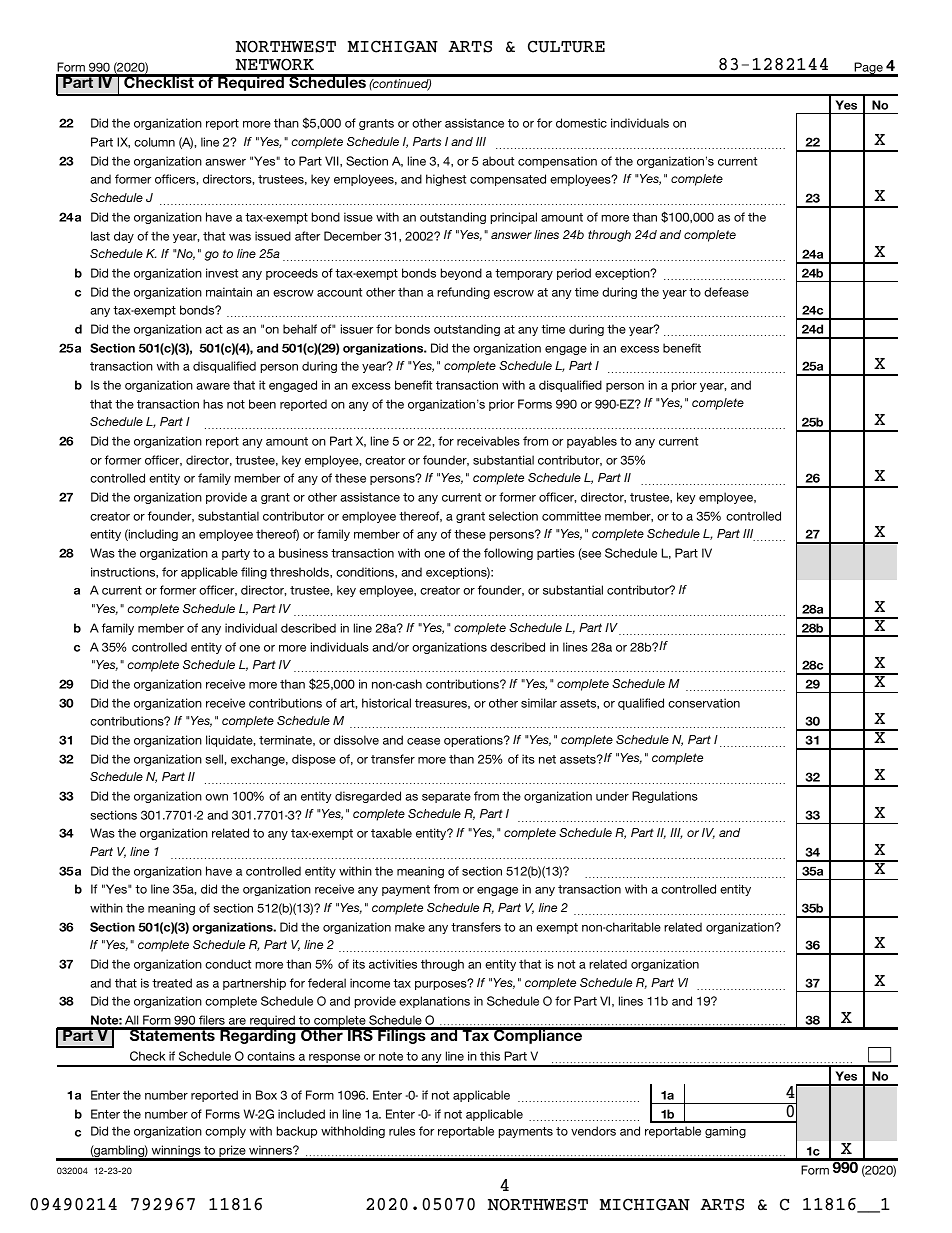  What do you see at coordinates (581, 123) in the screenshot?
I see `domestic` at bounding box center [581, 123].
